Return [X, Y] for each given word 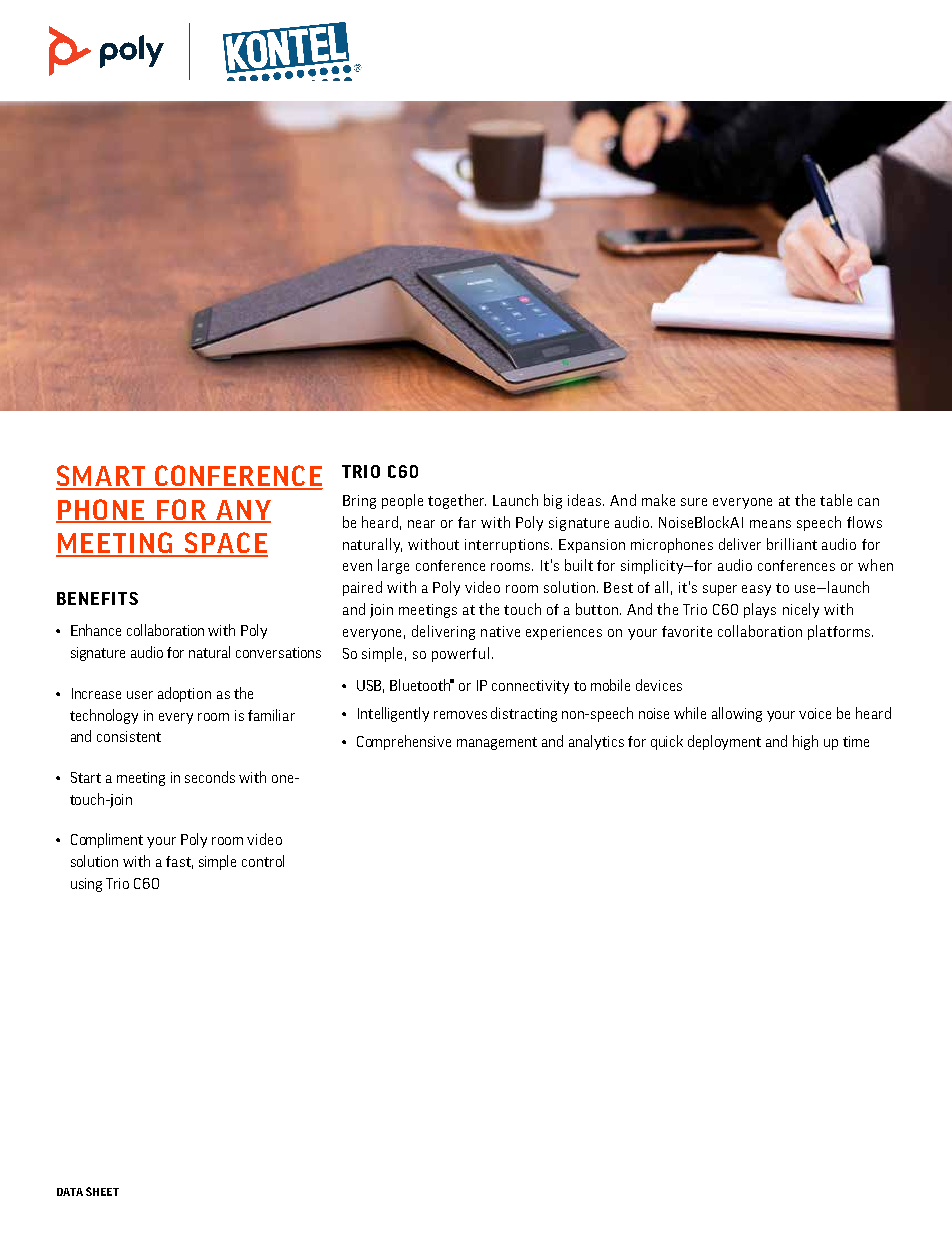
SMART [102, 477]
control [263, 861]
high [805, 742]
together [457, 501]
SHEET [102, 1191]
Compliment [107, 840]
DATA [70, 1192]
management [497, 743]
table [836, 500]
